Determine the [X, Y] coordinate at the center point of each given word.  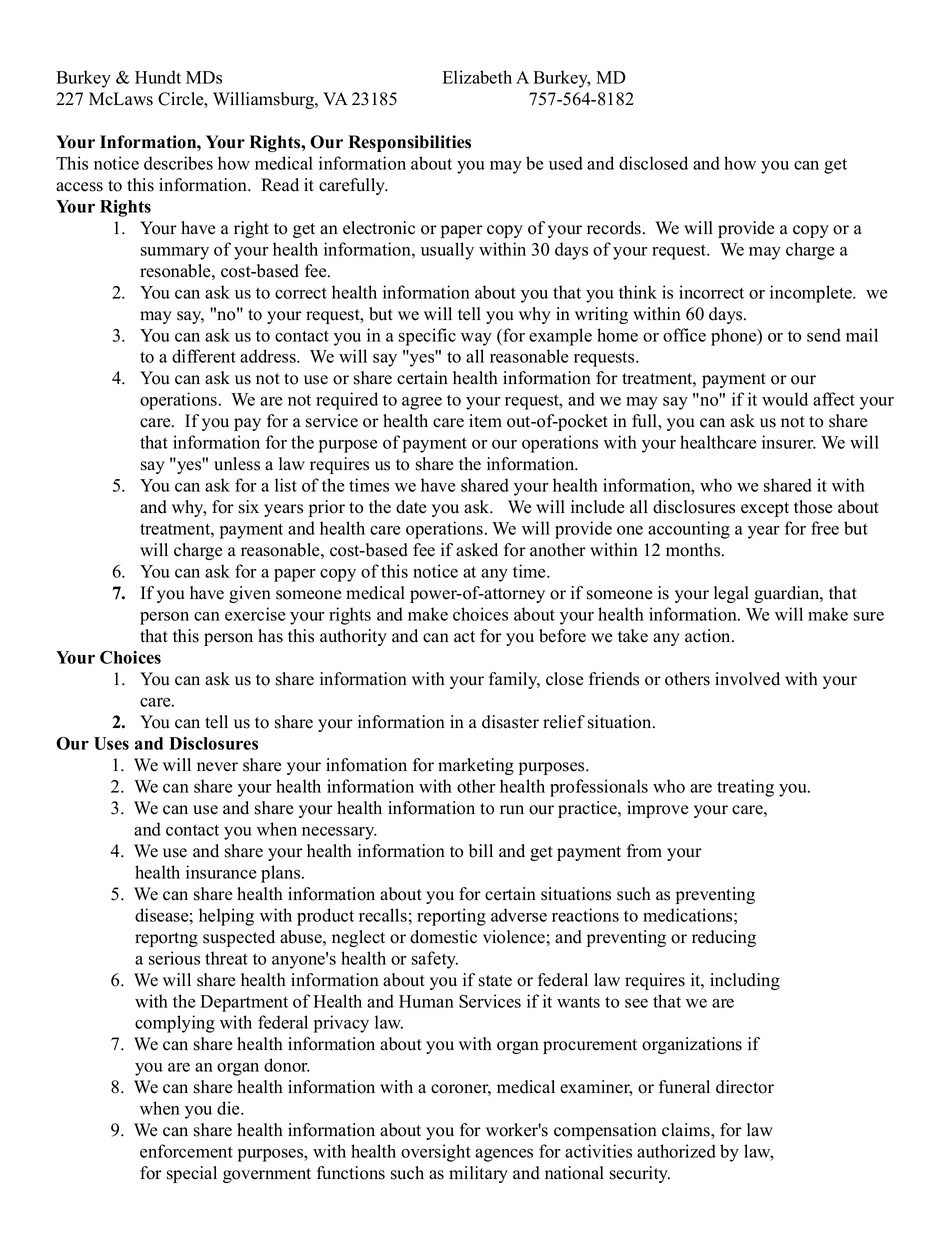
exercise [255, 614]
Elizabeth [477, 77]
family [514, 680]
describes [178, 163]
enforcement [186, 1151]
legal [731, 594]
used [566, 163]
